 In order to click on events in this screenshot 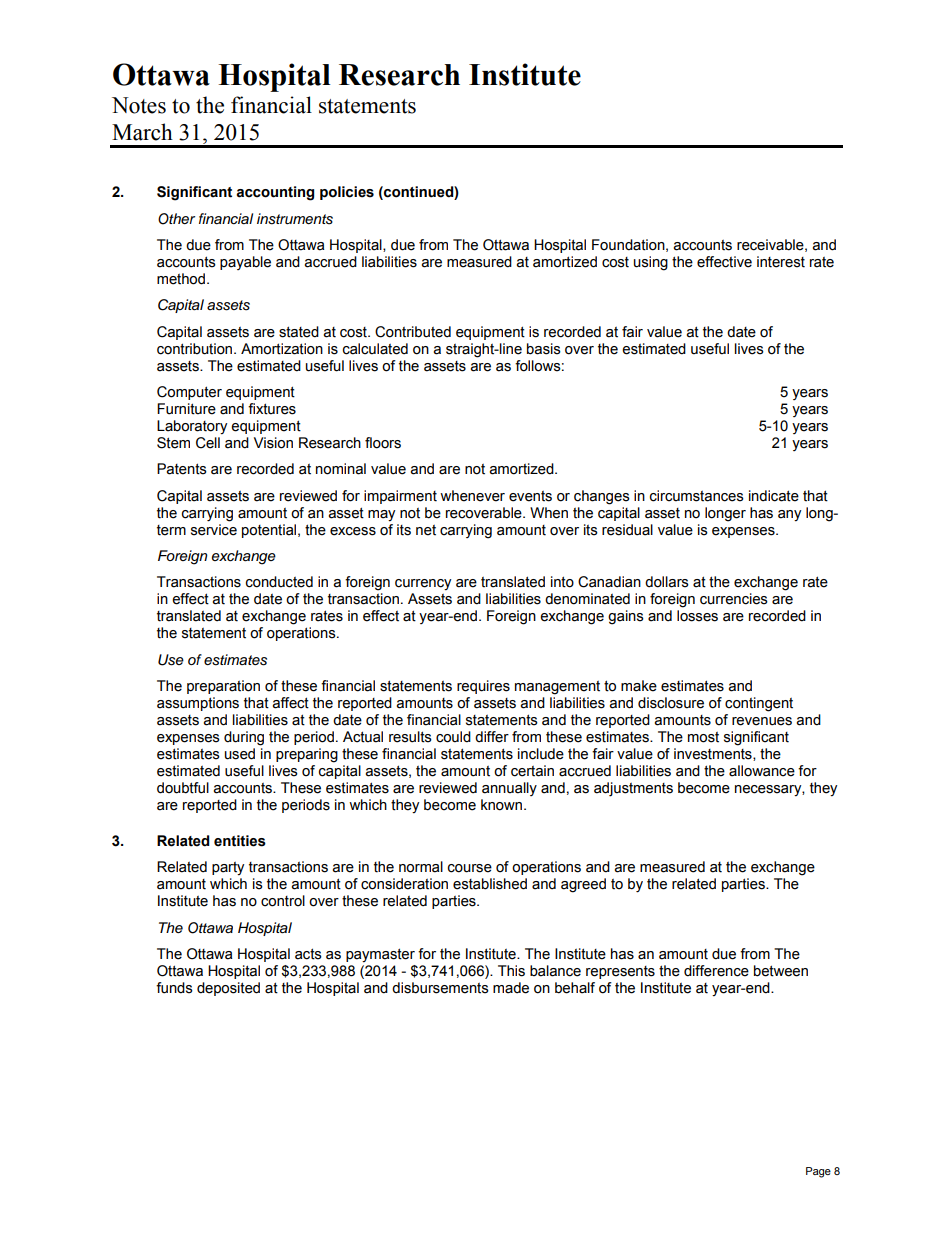, I will do `click(530, 496)`.
